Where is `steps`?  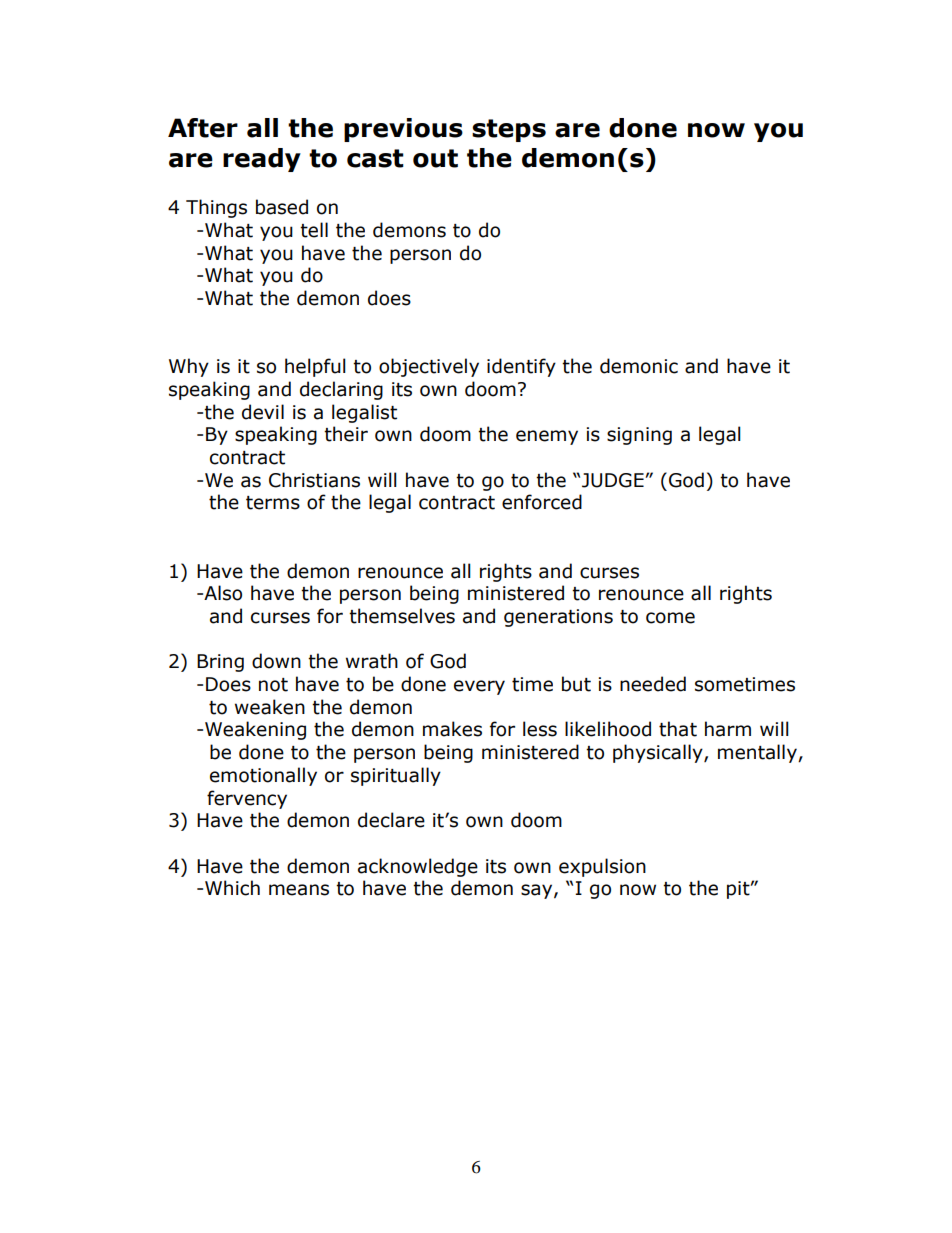 steps is located at coordinates (509, 130).
